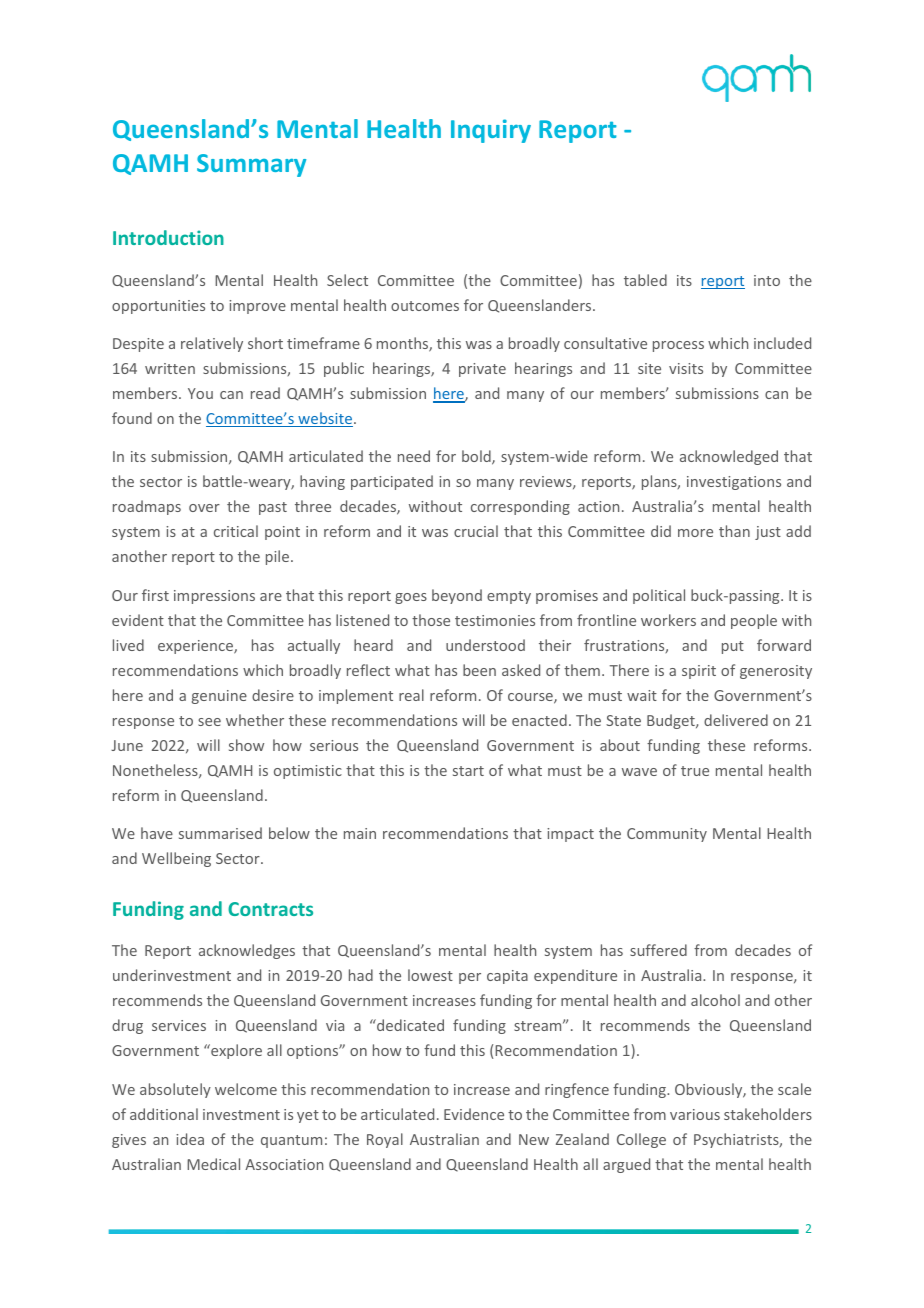  I want to click on Evidence, so click(474, 1114).
